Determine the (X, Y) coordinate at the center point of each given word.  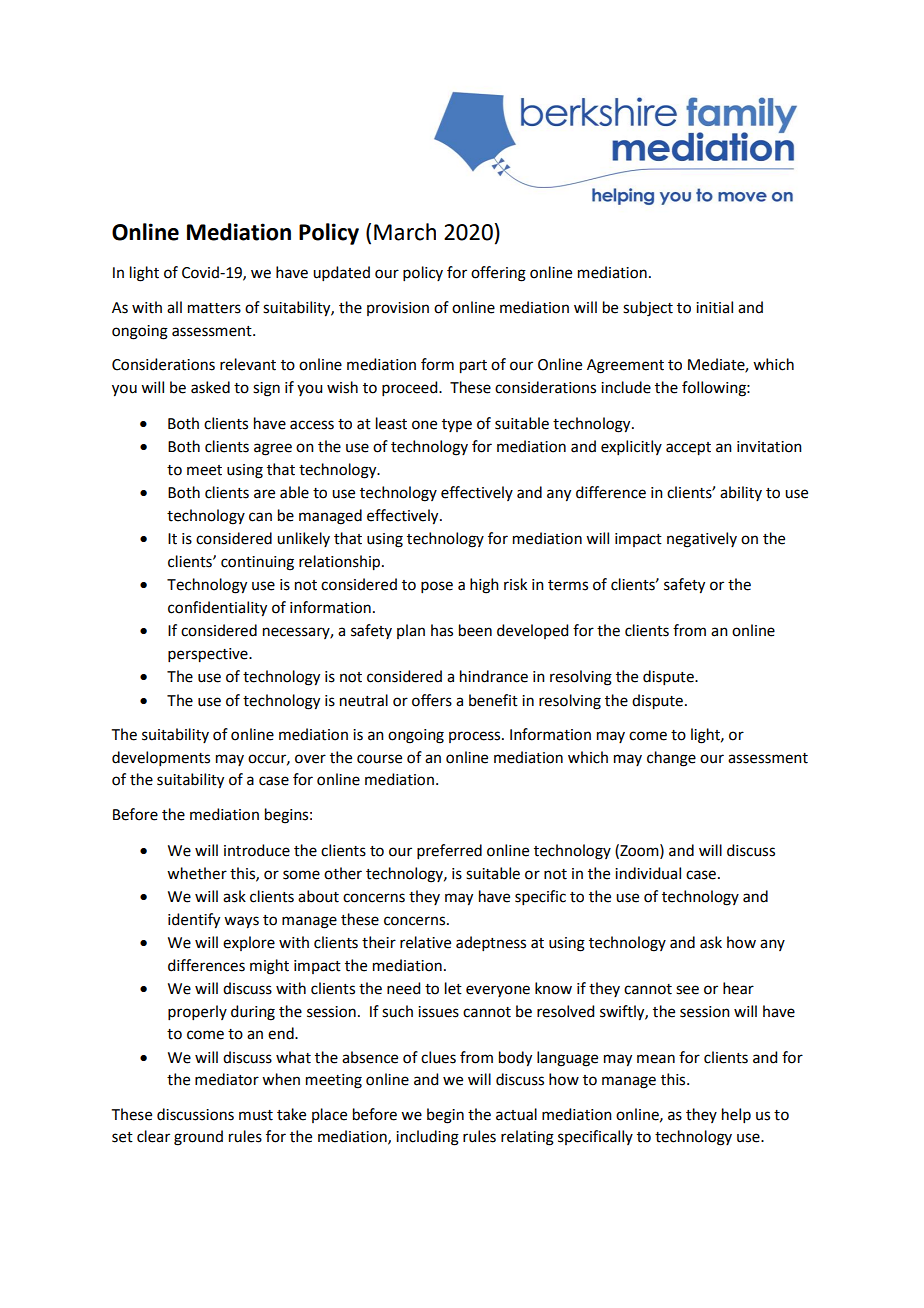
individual (648, 873)
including (427, 1138)
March (405, 232)
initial (714, 307)
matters (214, 308)
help (736, 1115)
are (264, 494)
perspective (209, 655)
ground (198, 1138)
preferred (449, 851)
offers (432, 700)
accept (688, 449)
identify (194, 921)
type (457, 425)
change (671, 759)
